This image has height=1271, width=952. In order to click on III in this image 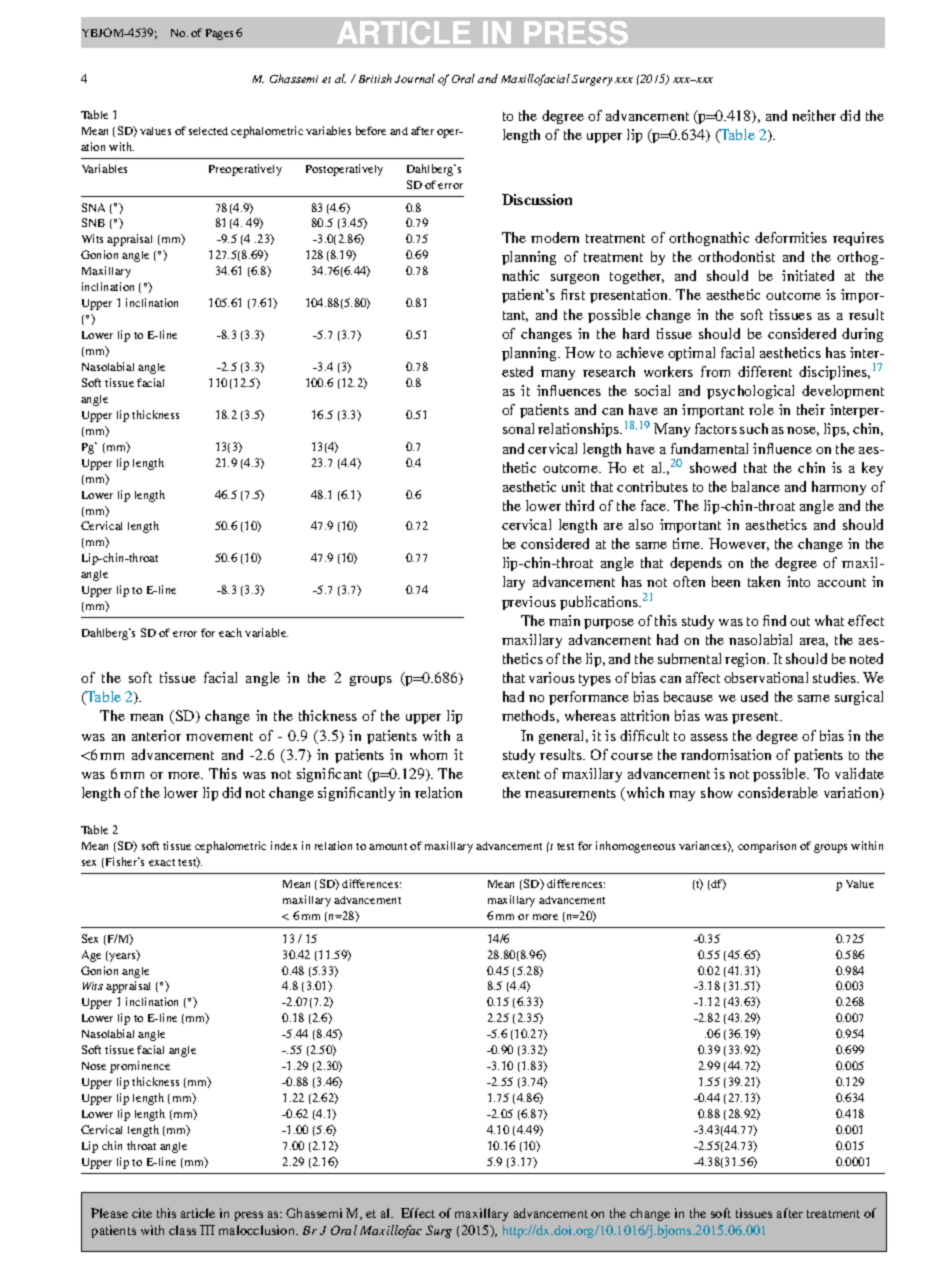, I will do `click(207, 1230)`.
